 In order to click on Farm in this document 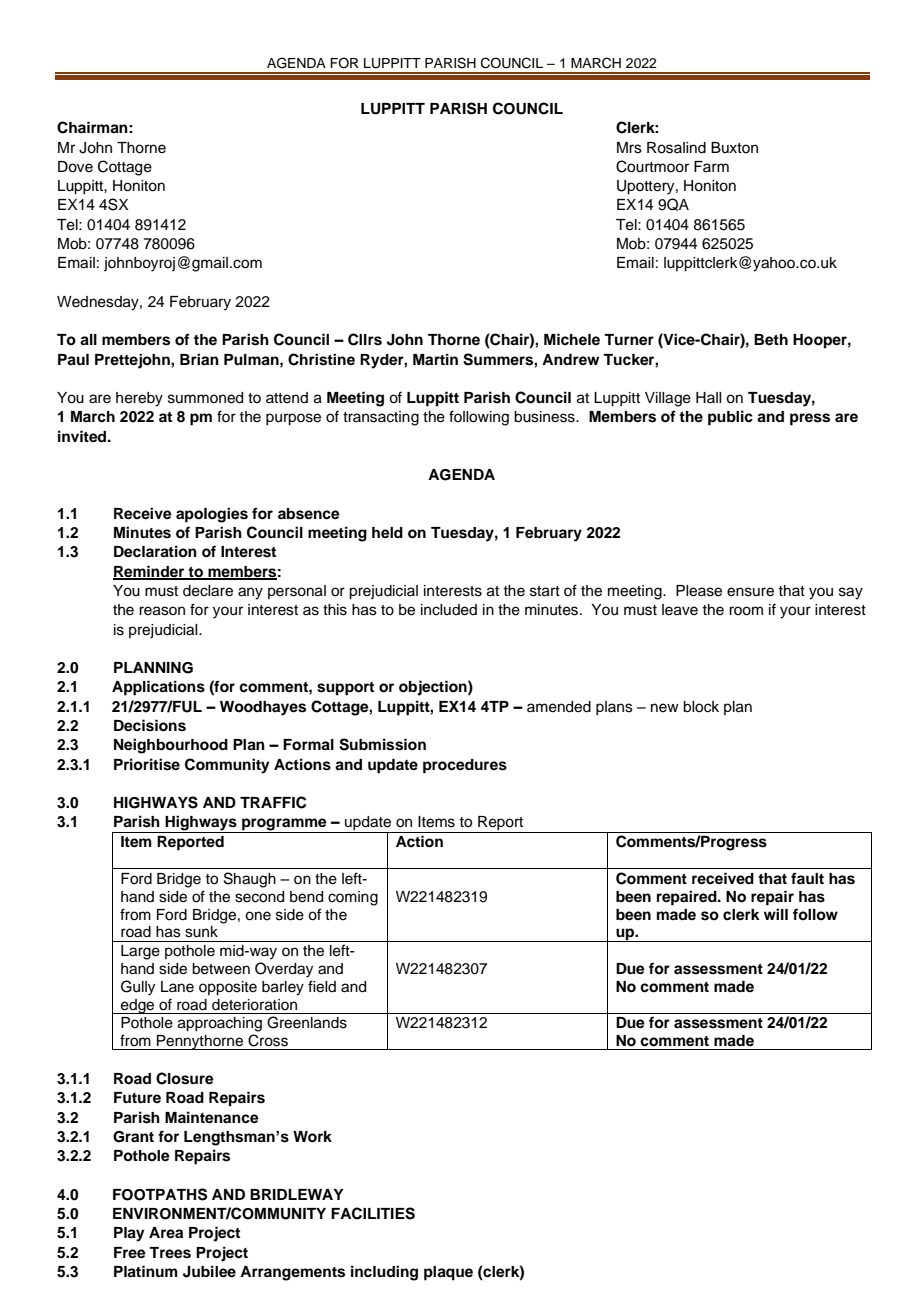, I will do `click(711, 166)`.
